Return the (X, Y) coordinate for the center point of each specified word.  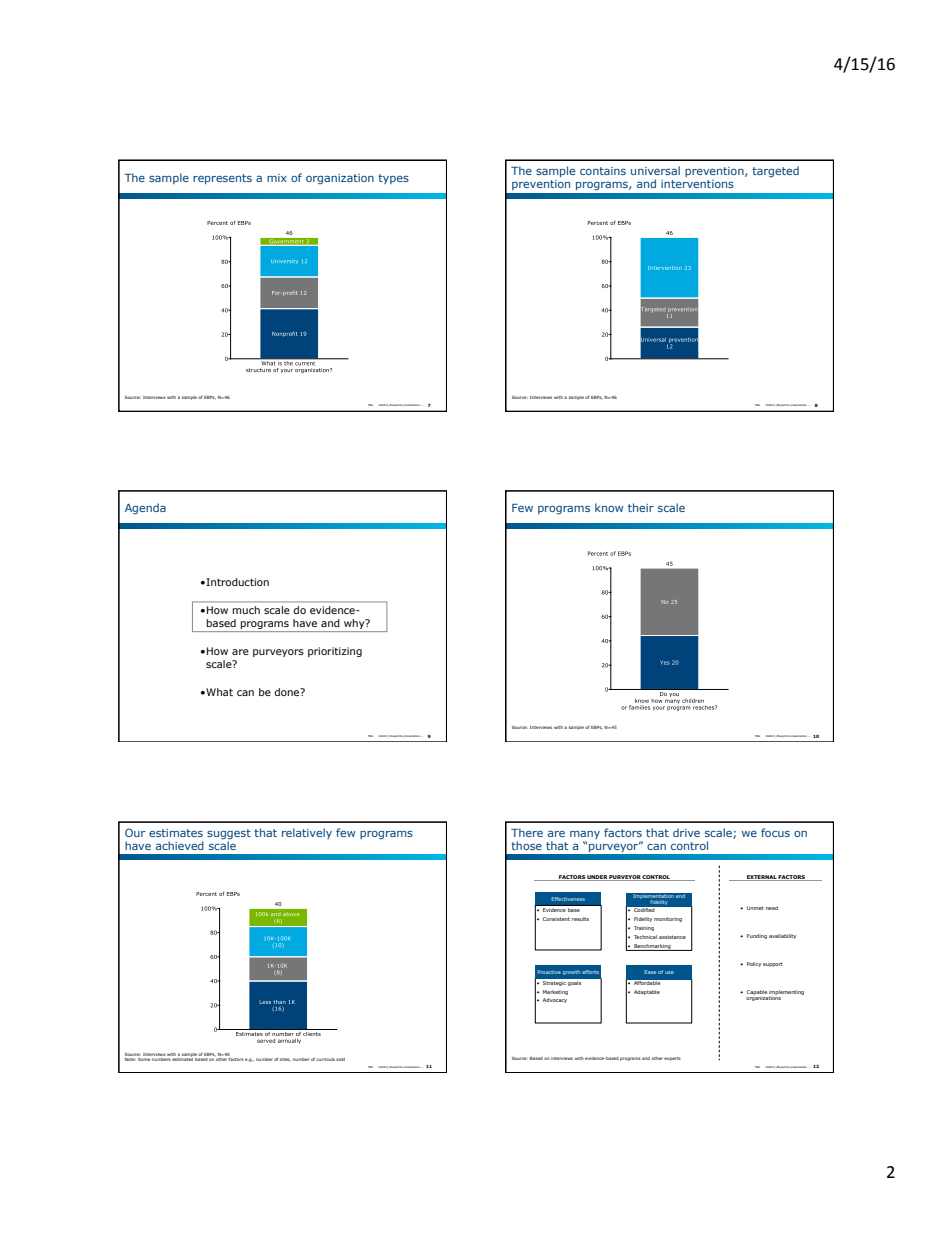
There (527, 832)
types (393, 179)
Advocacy (554, 1000)
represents (222, 179)
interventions (697, 184)
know (609, 507)
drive (686, 832)
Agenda (145, 509)
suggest (229, 835)
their (641, 507)
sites (285, 1060)
